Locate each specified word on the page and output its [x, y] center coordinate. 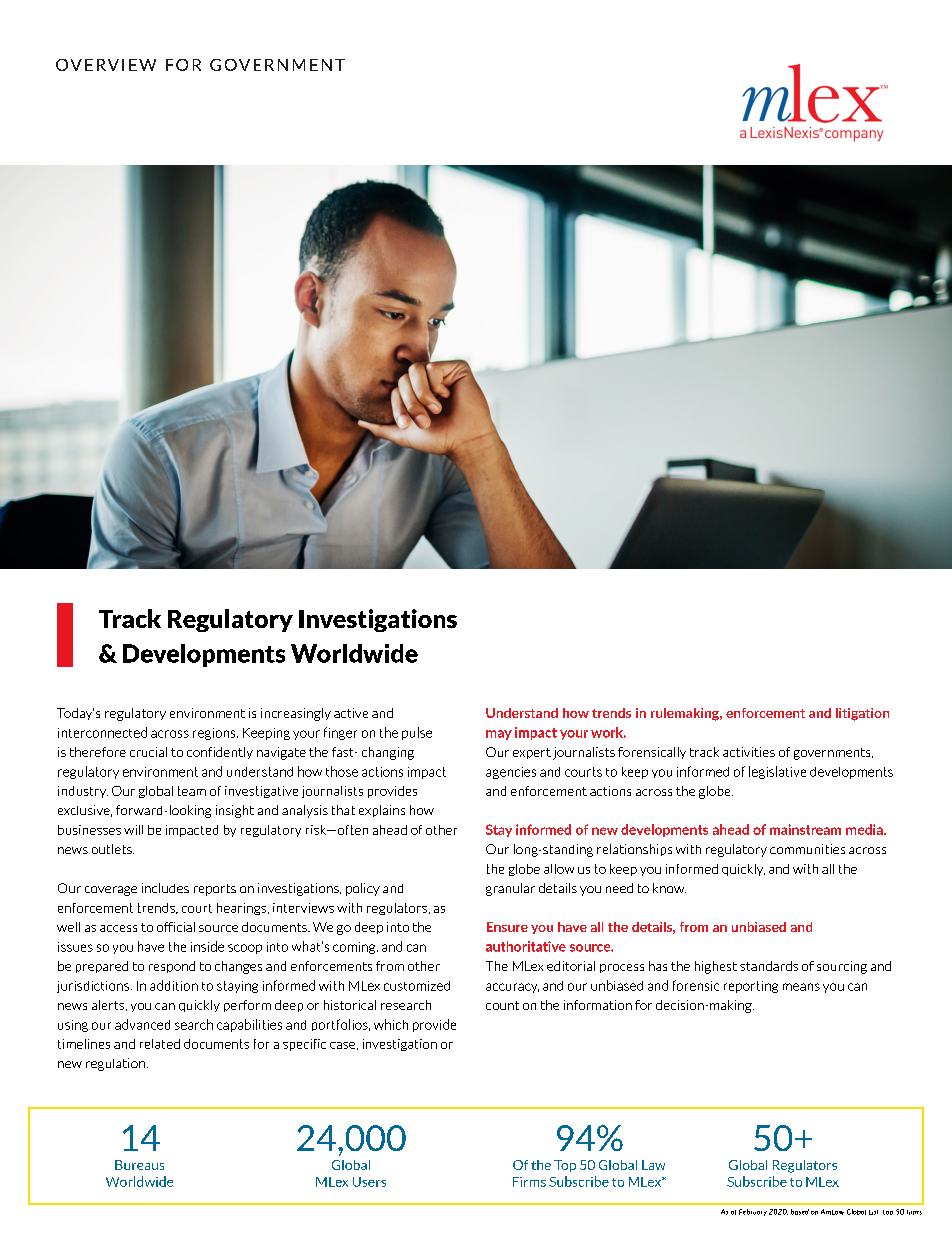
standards [769, 966]
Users [369, 1182]
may [499, 735]
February [753, 1212]
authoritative [526, 946]
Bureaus [139, 1165]
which [391, 1024]
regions [215, 734]
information [598, 1005]
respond [172, 967]
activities [749, 752]
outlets [113, 849]
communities [807, 849]
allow [559, 869]
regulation [115, 1064]
